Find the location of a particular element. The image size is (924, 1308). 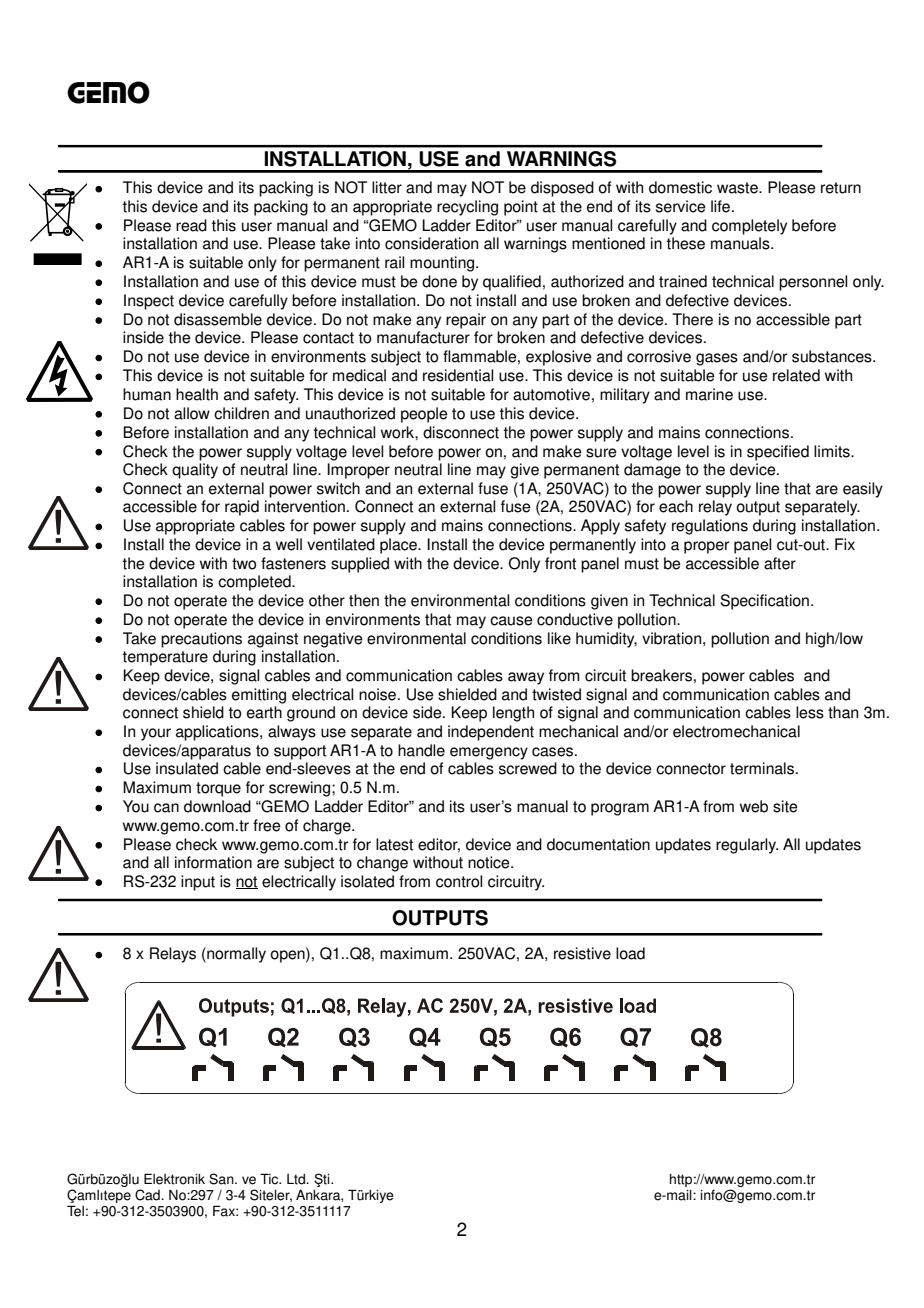

less is located at coordinates (810, 712).
